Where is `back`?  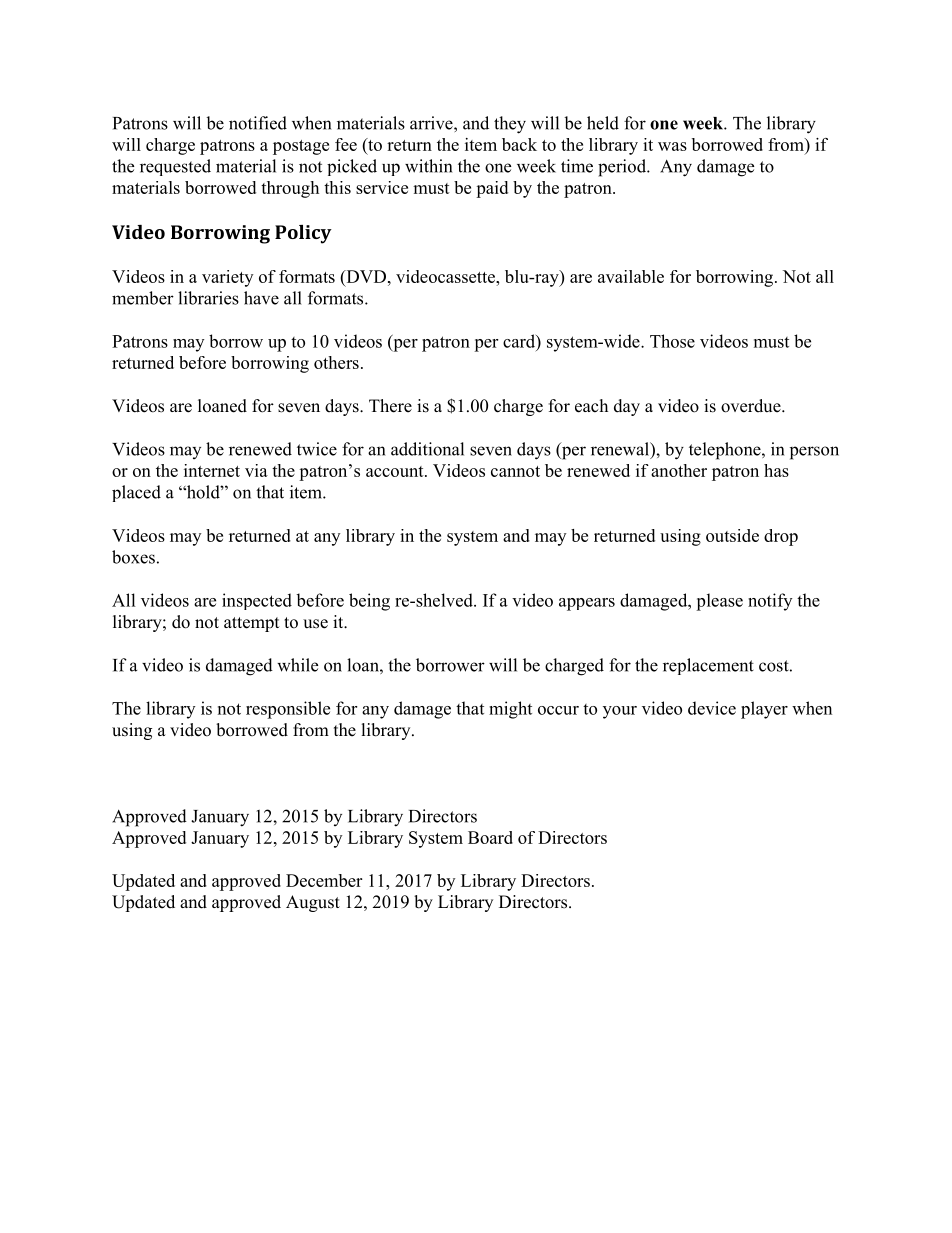
back is located at coordinates (519, 144).
